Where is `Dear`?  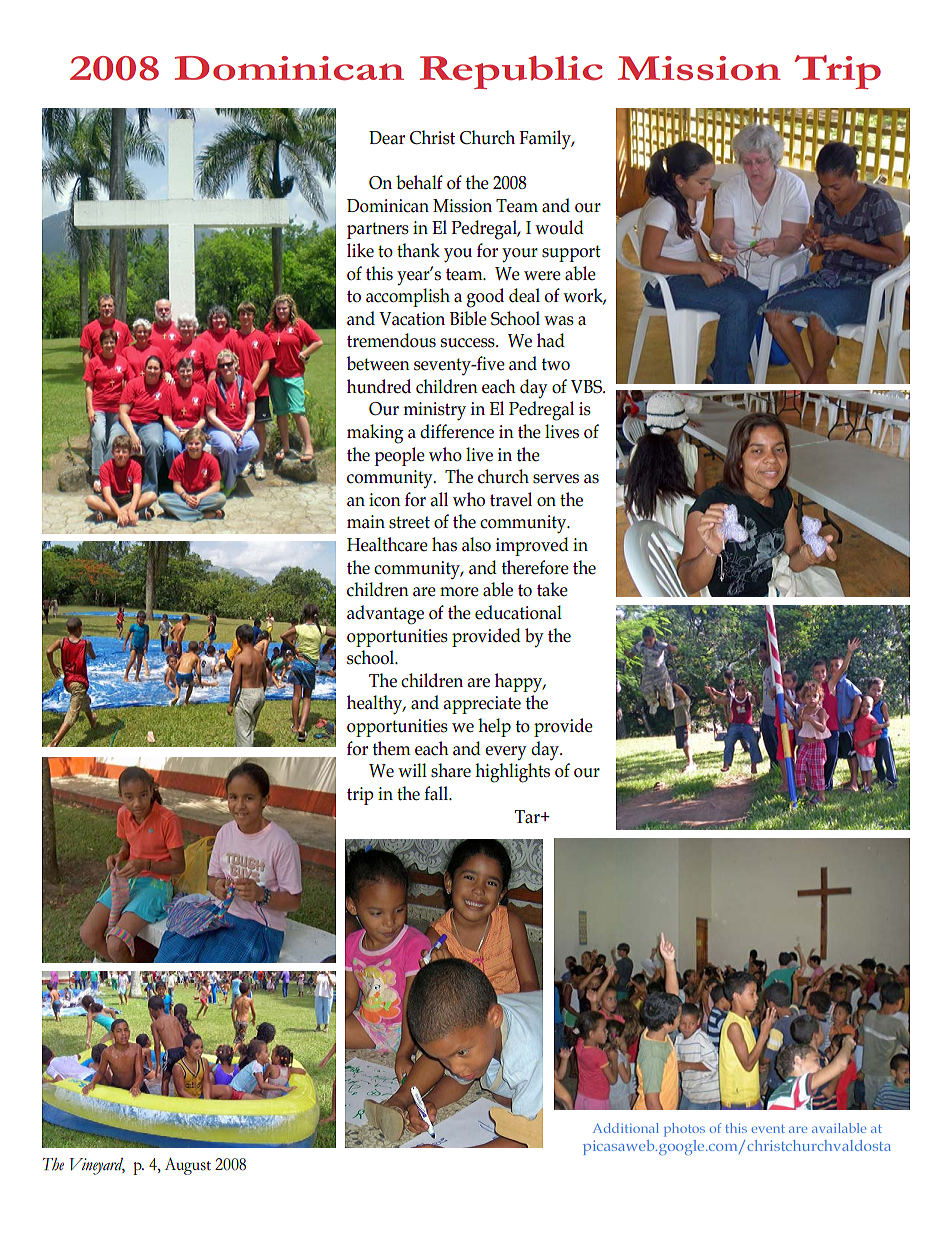 Dear is located at coordinates (387, 138).
